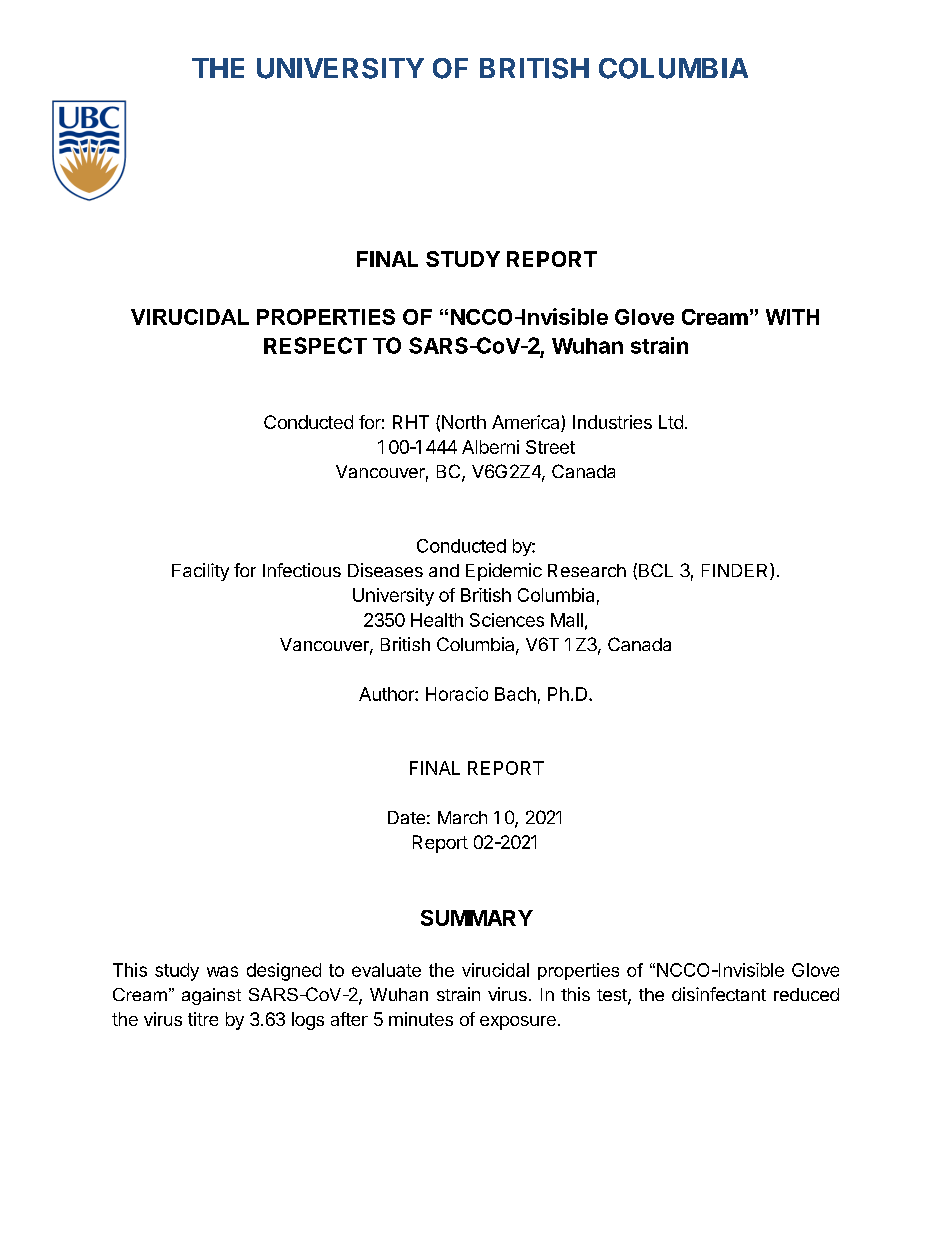 The width and height of the page is (952, 1233). What do you see at coordinates (515, 694) in the page?
I see `Bach` at bounding box center [515, 694].
